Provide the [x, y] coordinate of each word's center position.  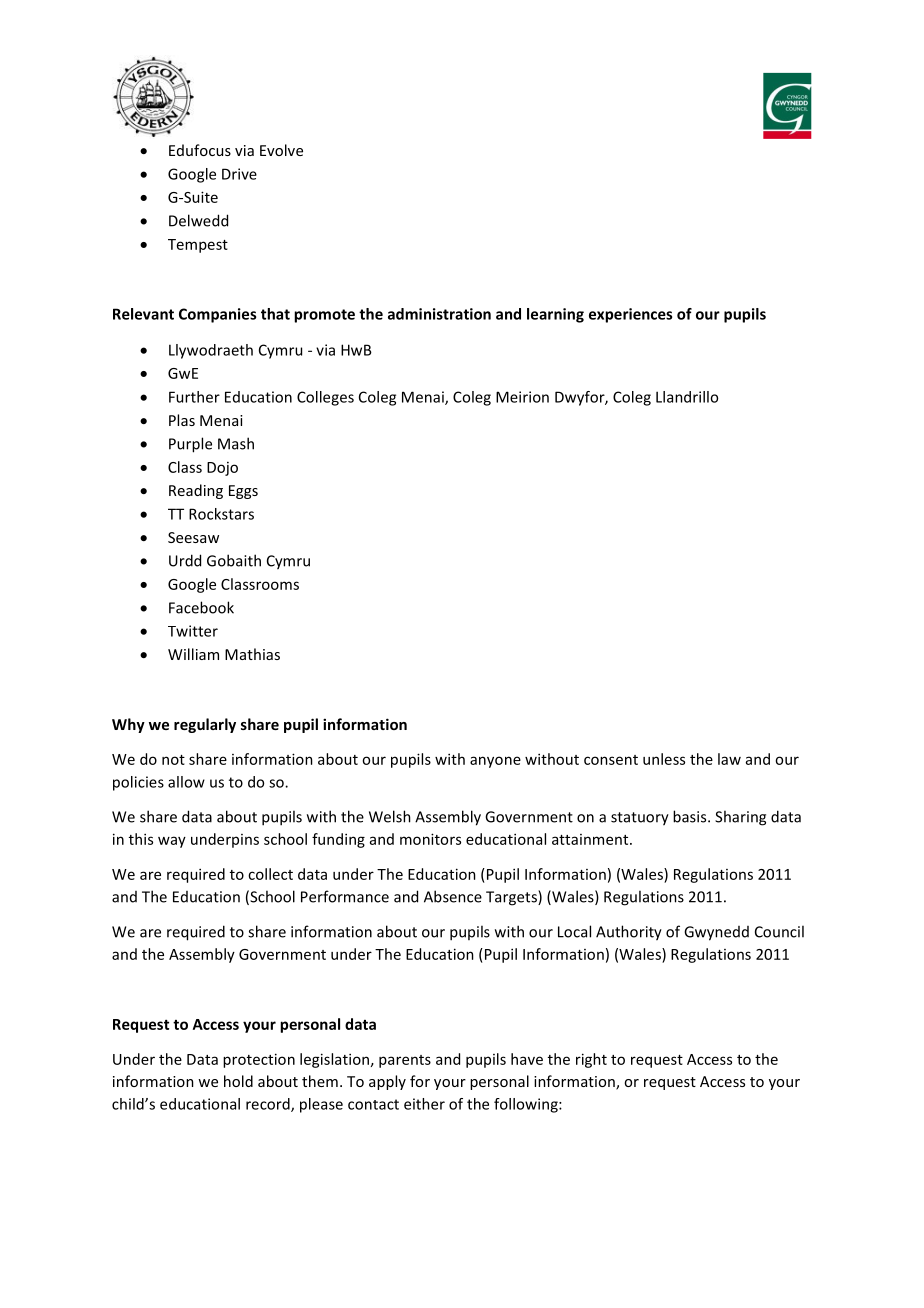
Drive [239, 174]
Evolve [281, 150]
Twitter [193, 631]
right [591, 1060]
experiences [630, 315]
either [424, 1104]
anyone [495, 762]
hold [238, 1081]
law [729, 759]
